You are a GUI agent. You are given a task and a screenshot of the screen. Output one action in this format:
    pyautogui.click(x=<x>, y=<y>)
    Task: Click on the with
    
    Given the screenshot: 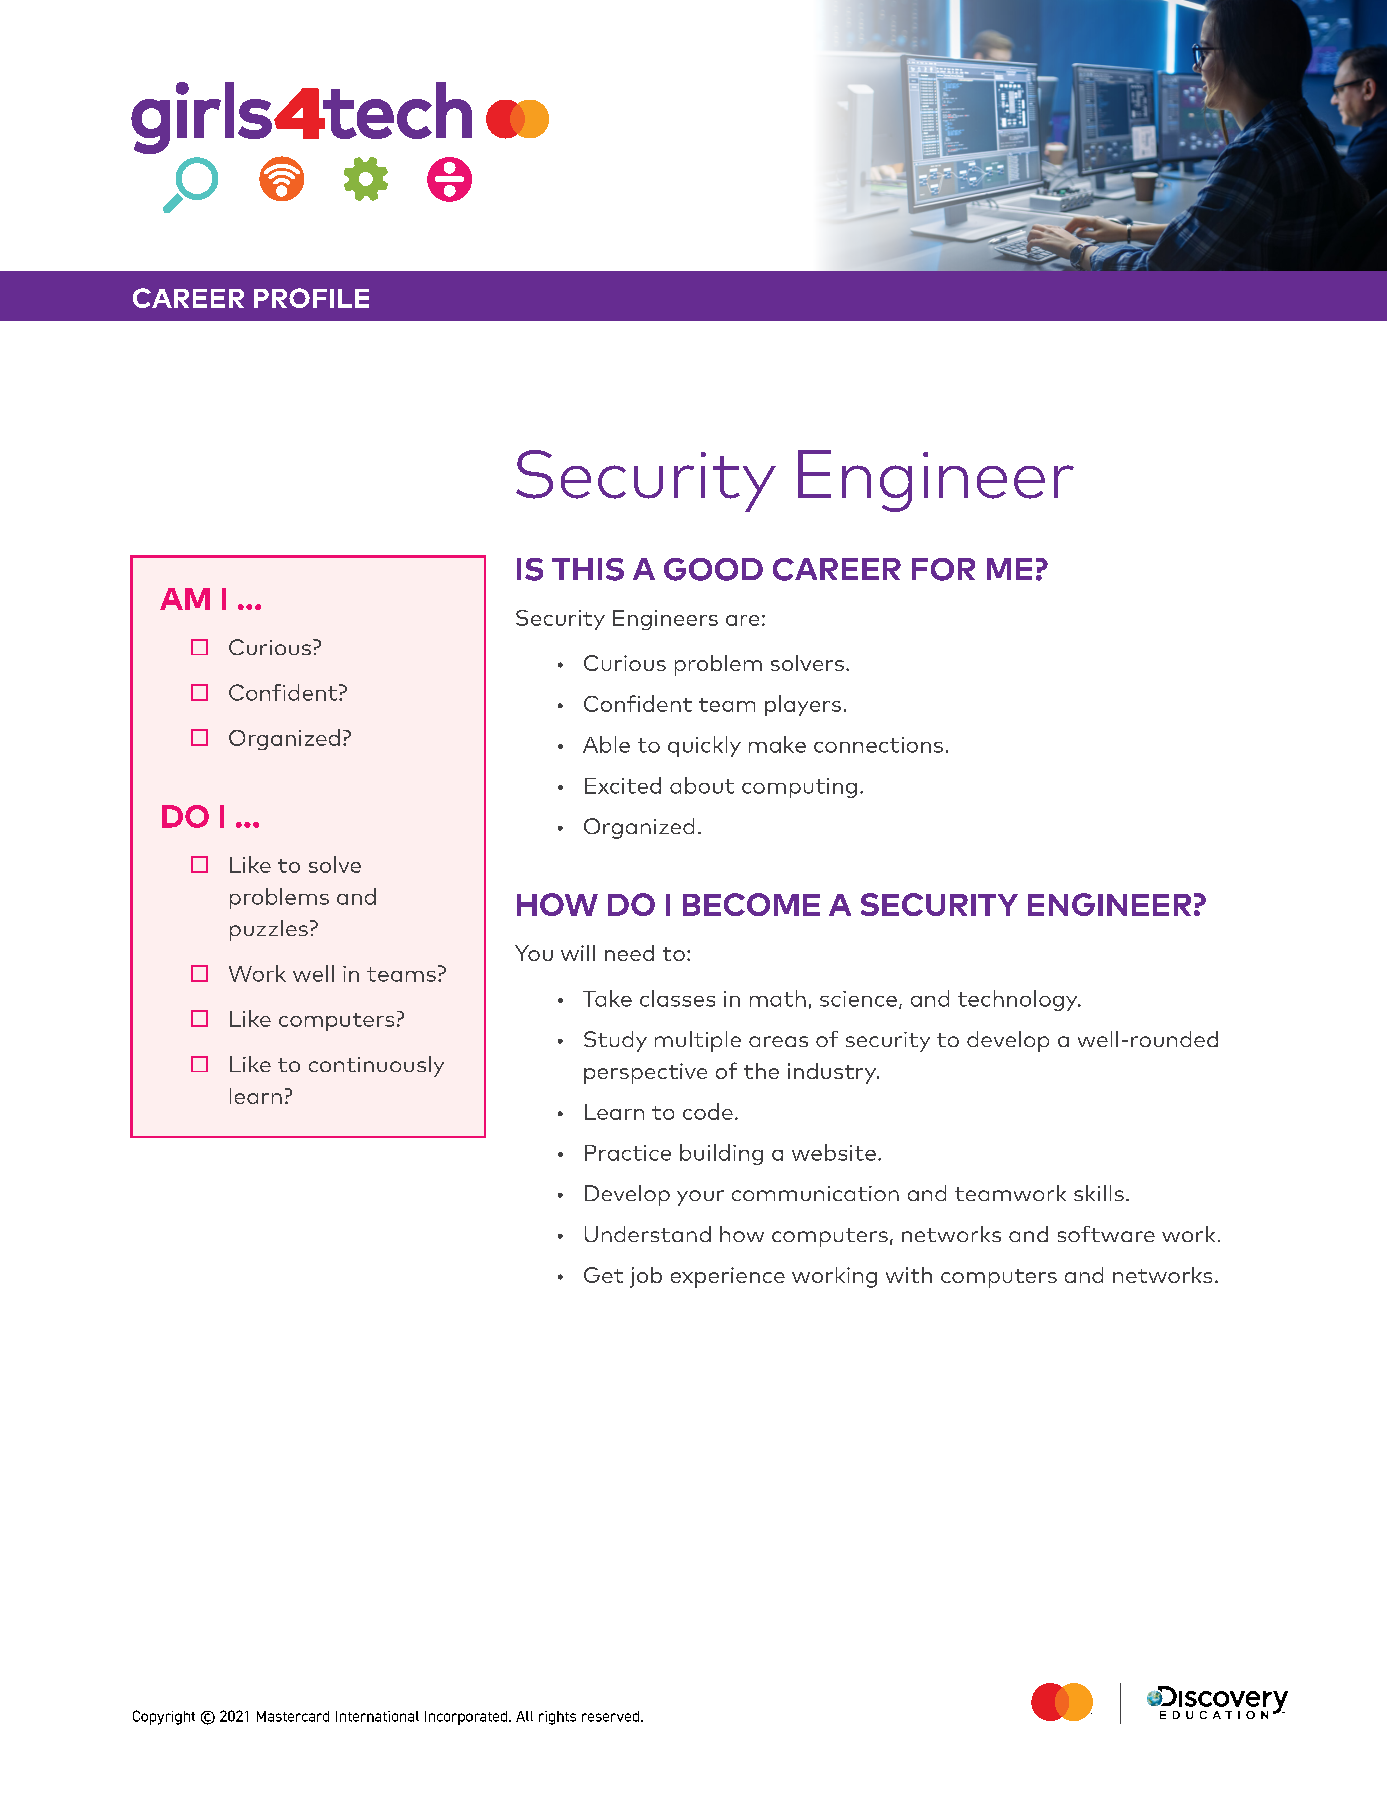 What is the action you would take?
    pyautogui.click(x=909, y=1275)
